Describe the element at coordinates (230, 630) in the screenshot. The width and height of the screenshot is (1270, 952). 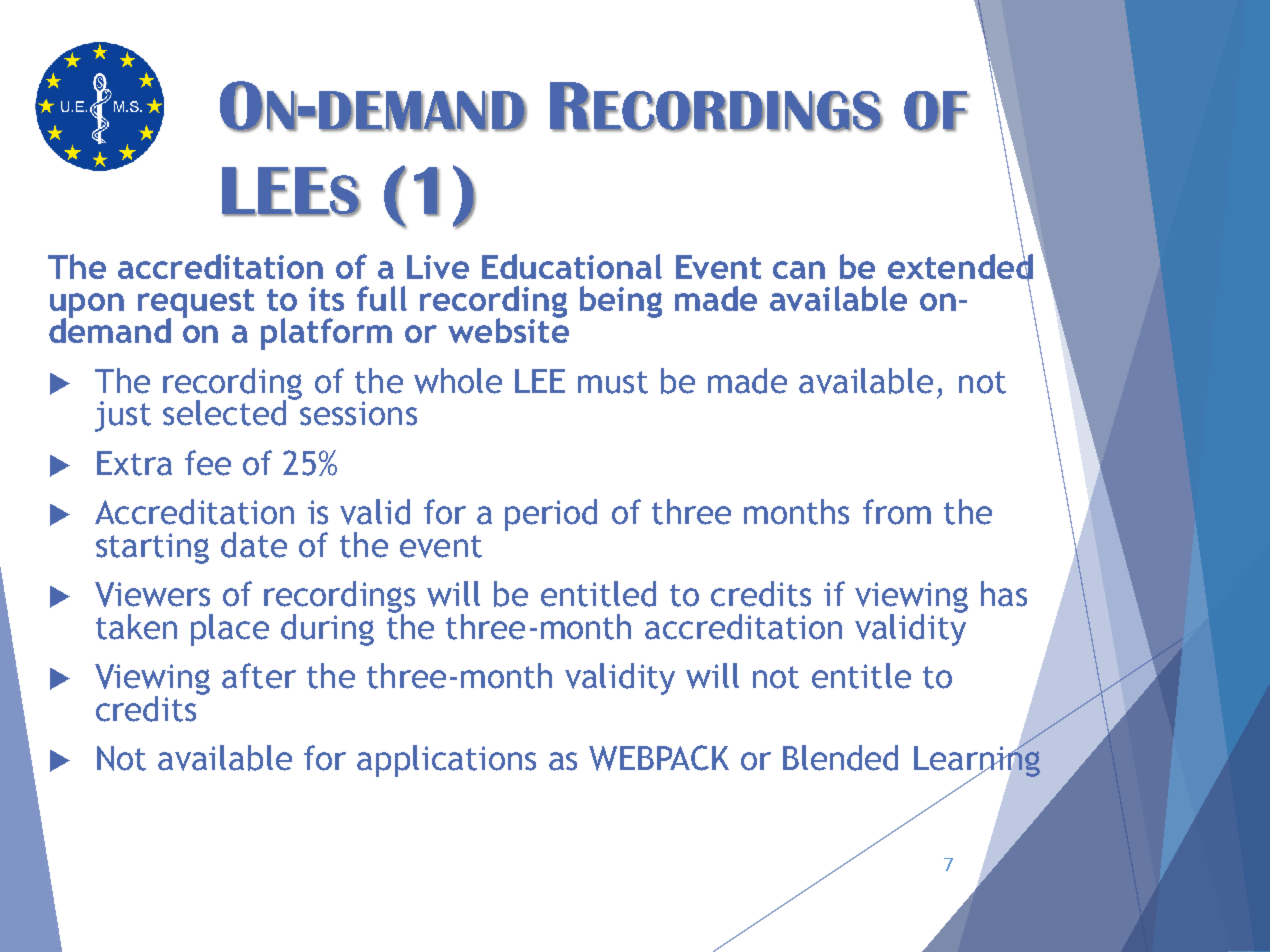
I see `place` at that location.
